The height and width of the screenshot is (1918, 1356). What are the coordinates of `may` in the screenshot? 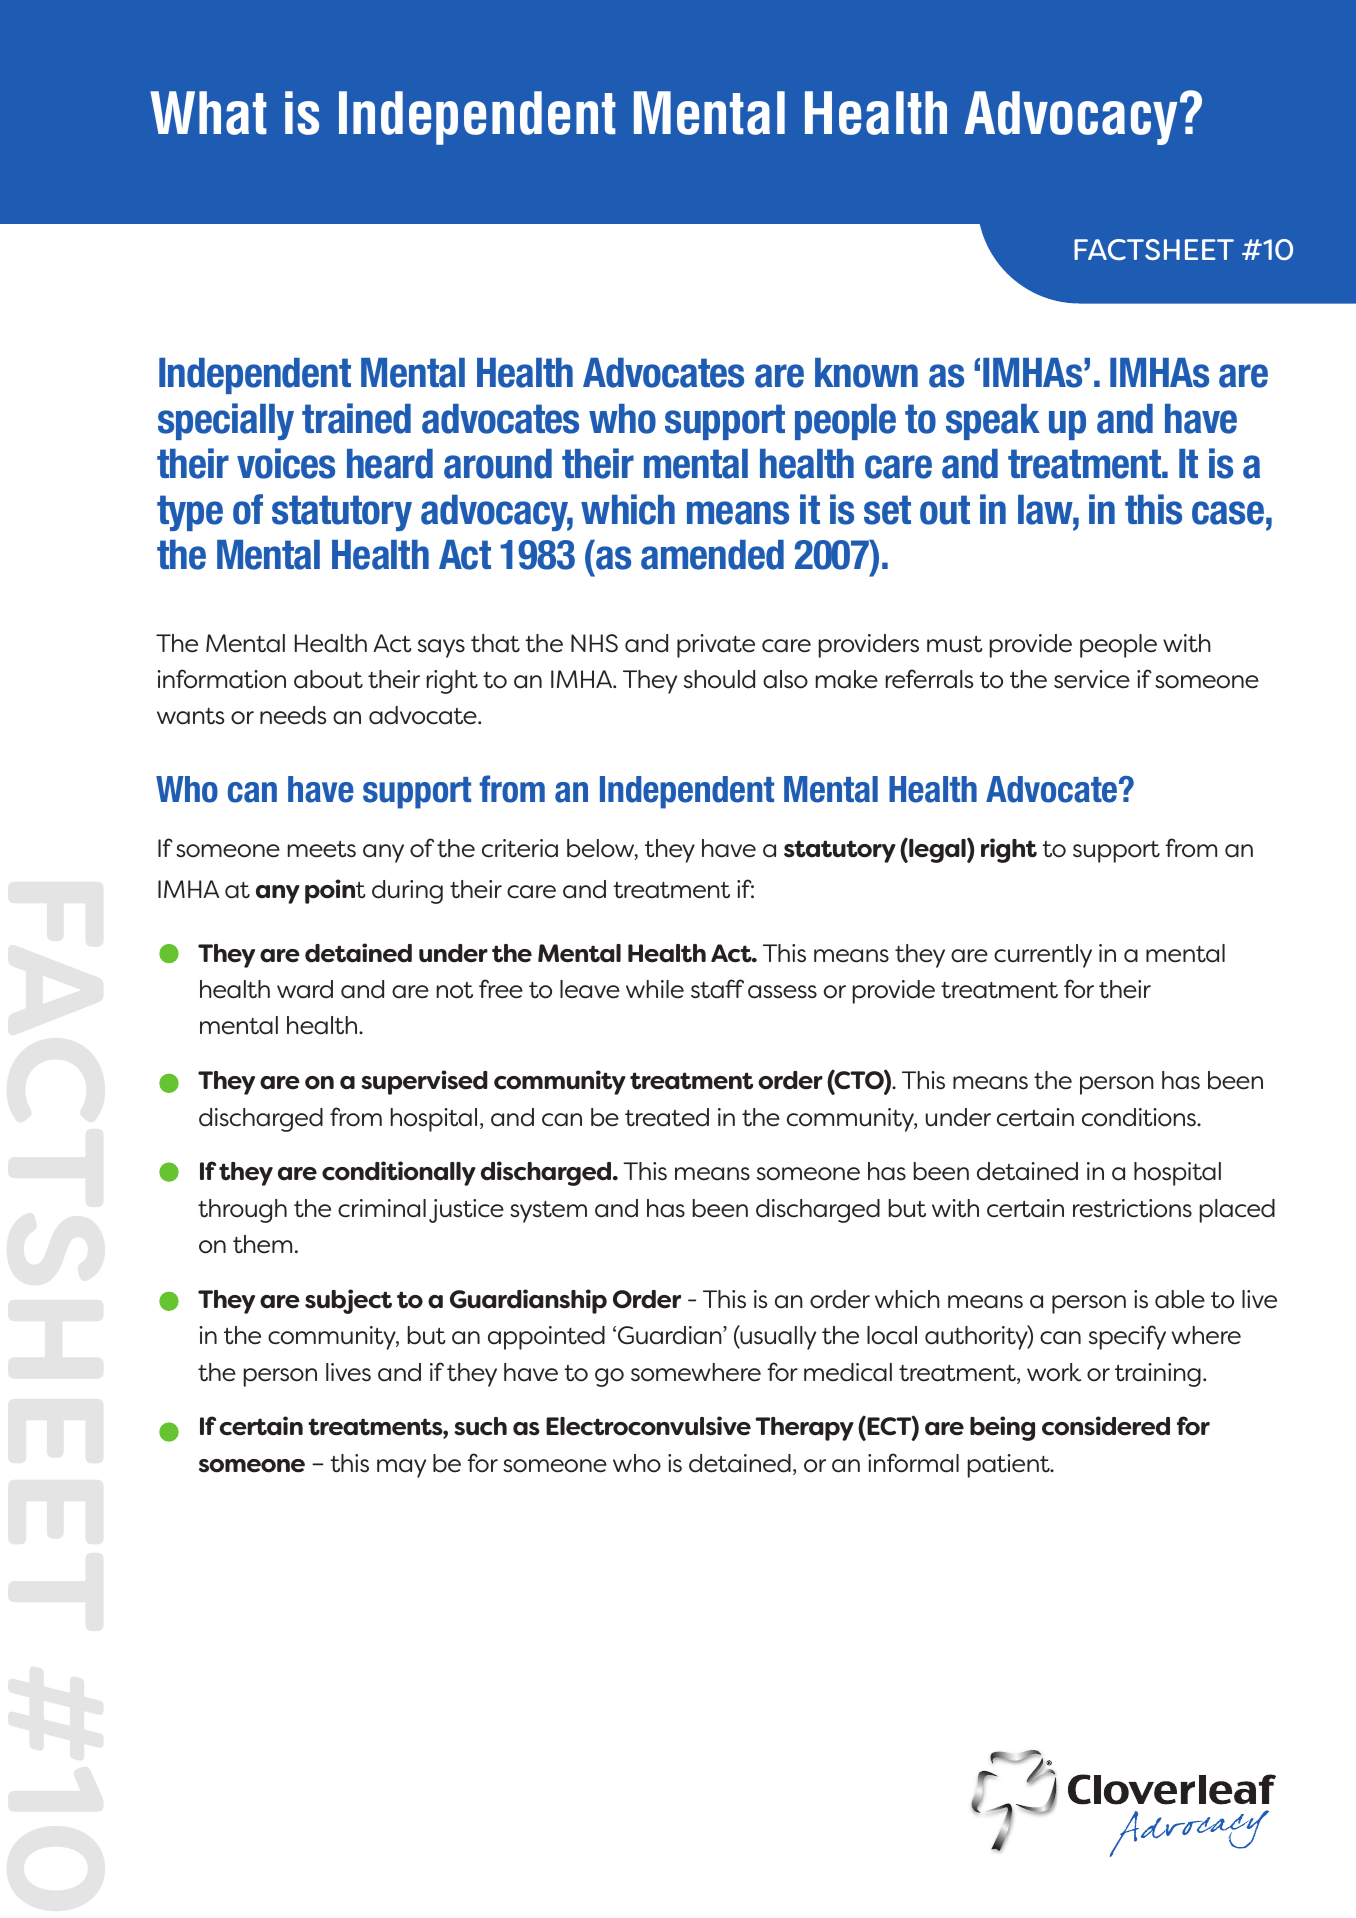 It's located at (401, 1468).
